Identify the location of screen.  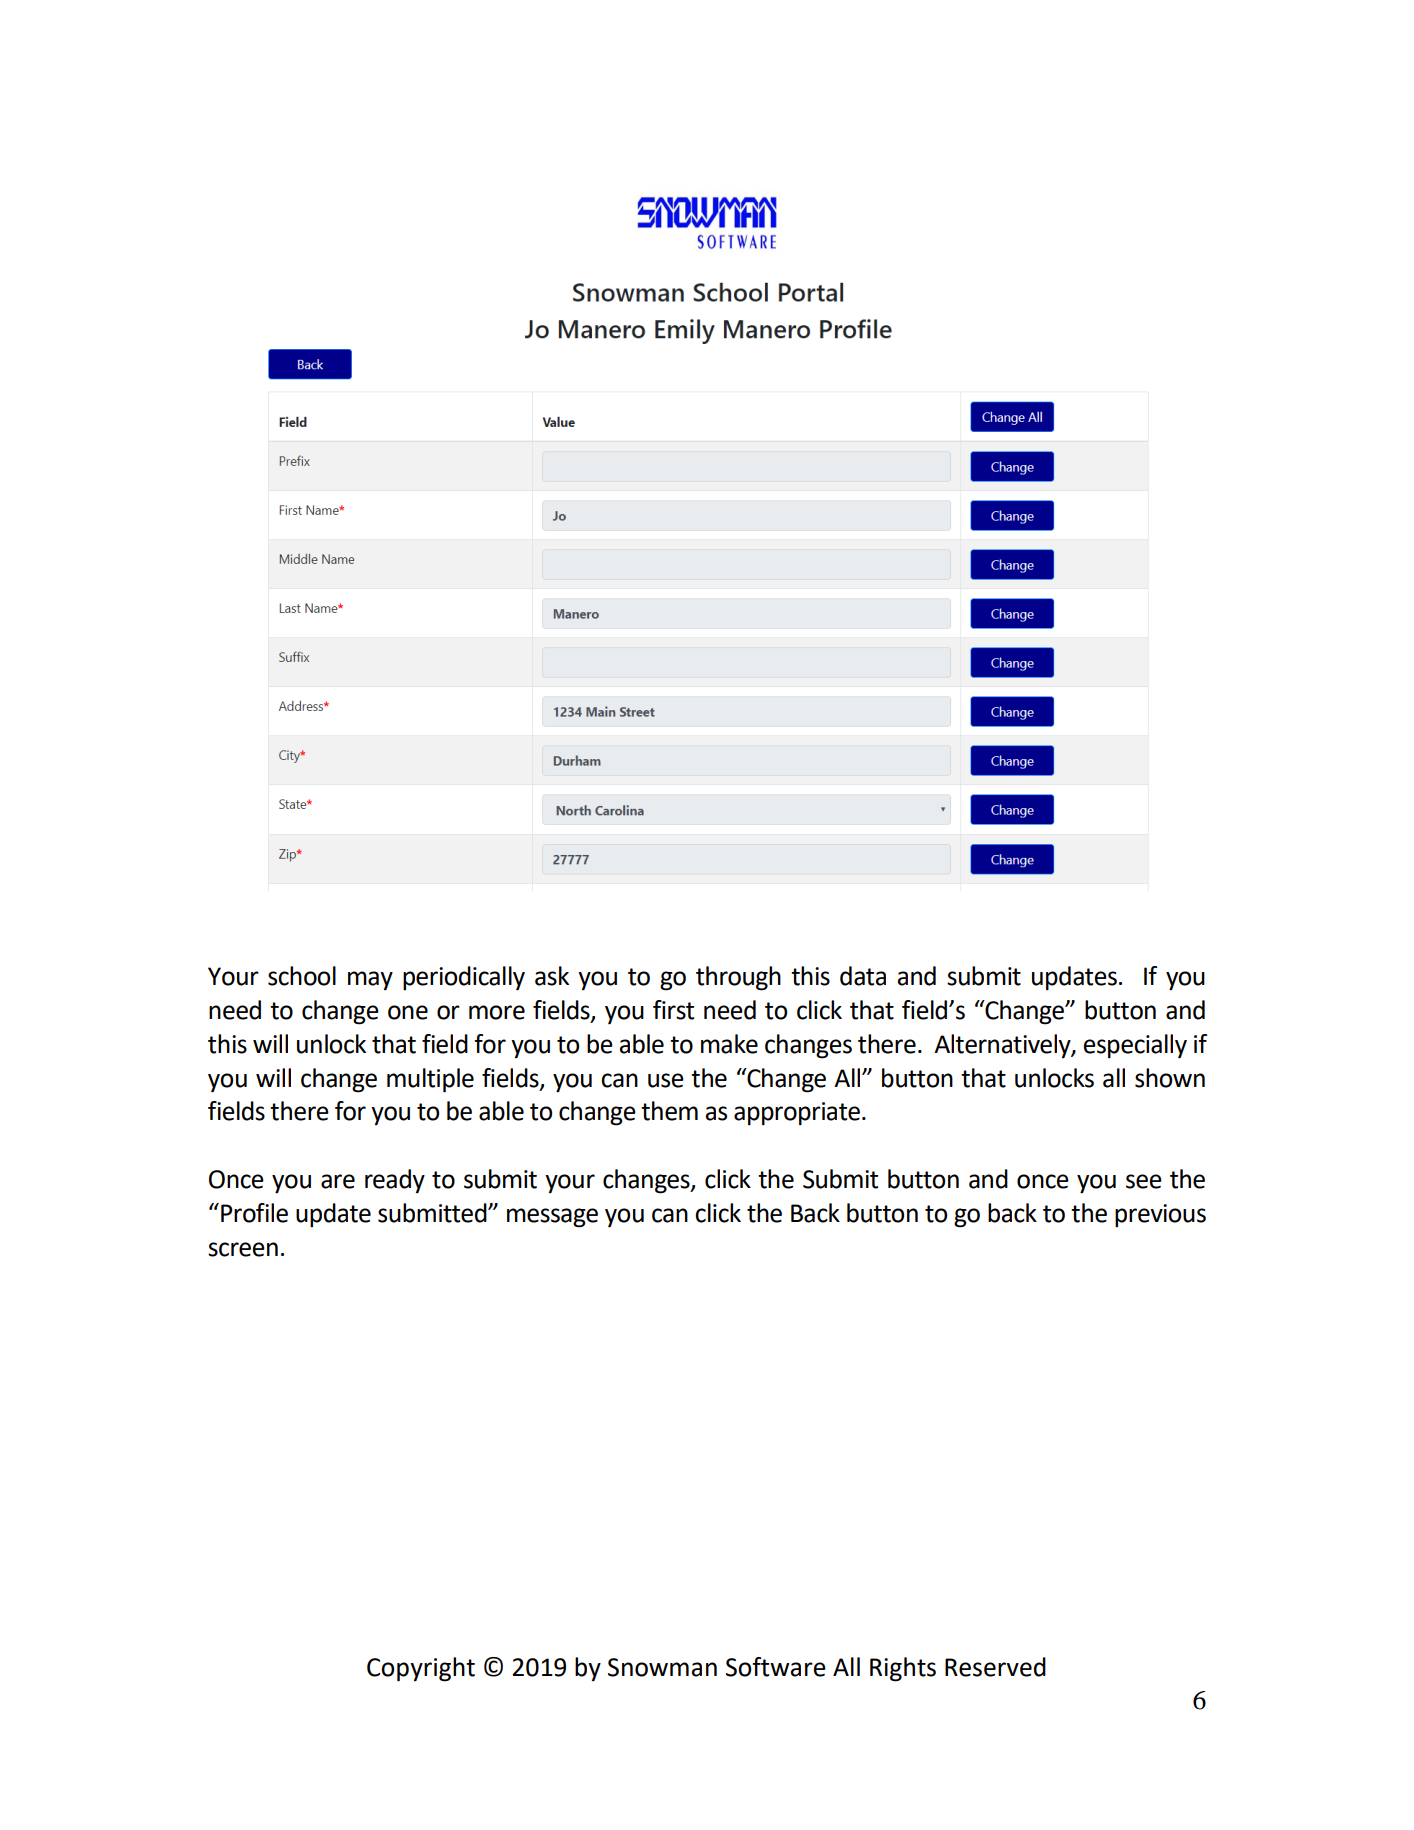
(243, 1249).
